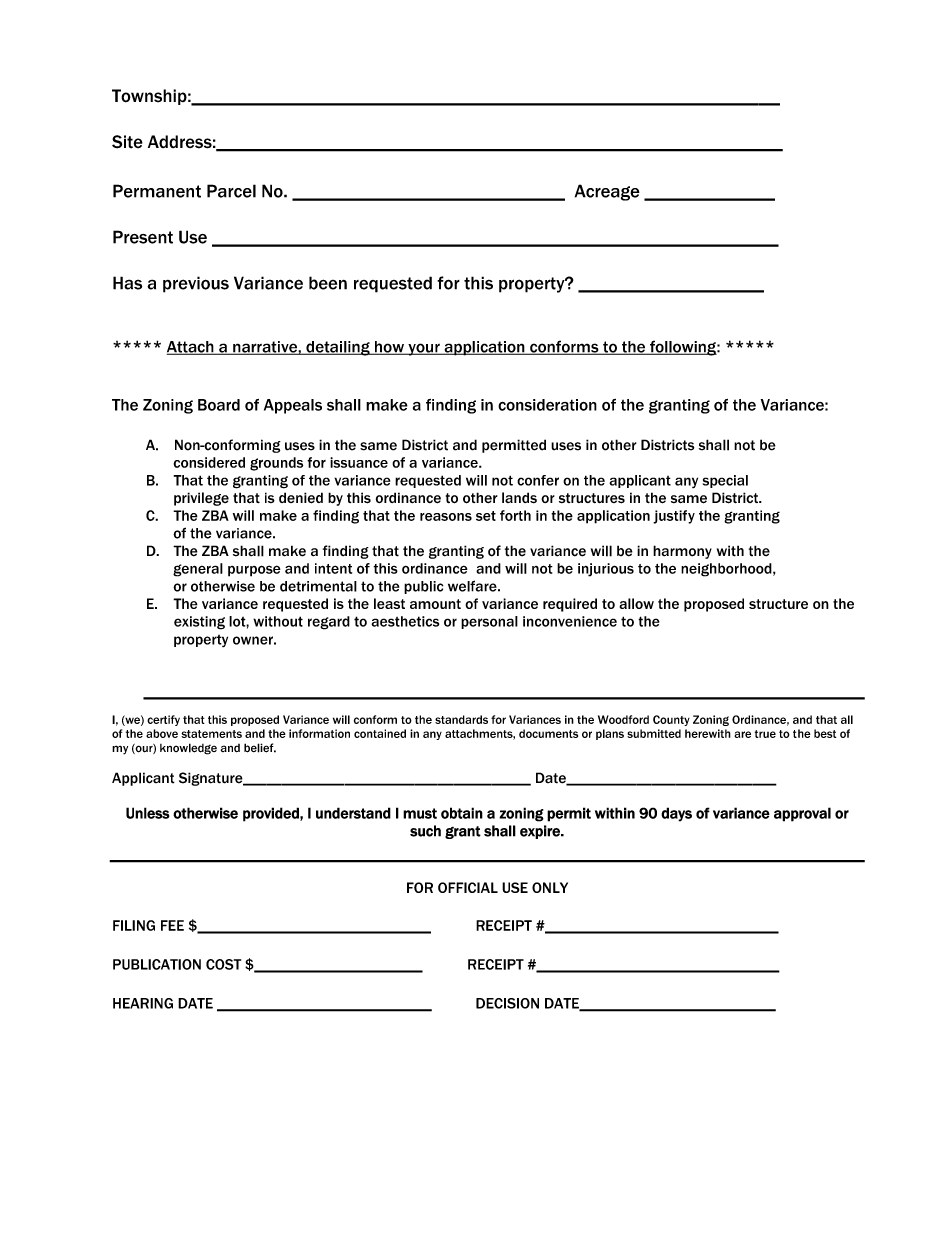 Image resolution: width=952 pixels, height=1233 pixels. I want to click on amount, so click(435, 604).
